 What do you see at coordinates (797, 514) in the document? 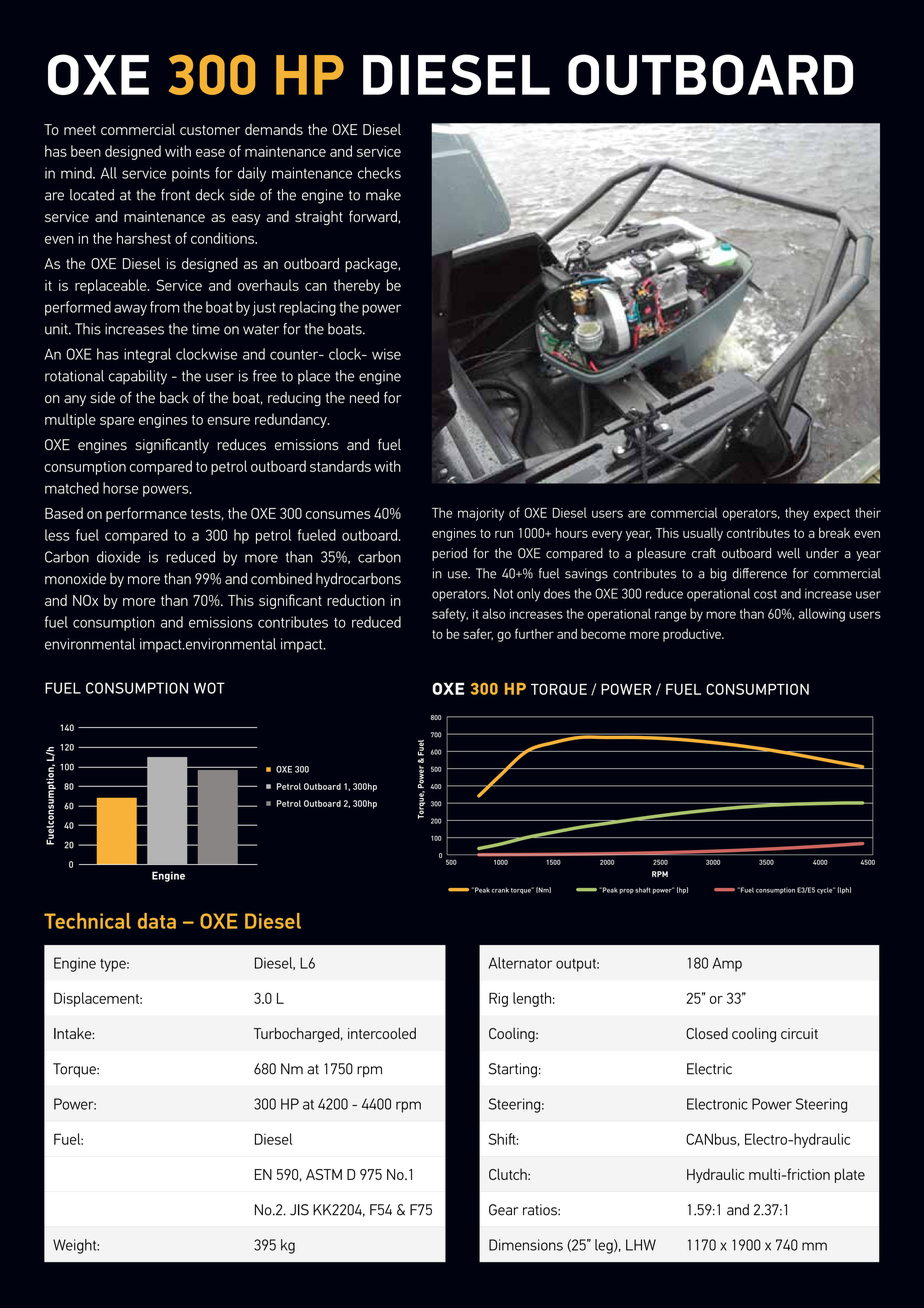
I see `they` at bounding box center [797, 514].
